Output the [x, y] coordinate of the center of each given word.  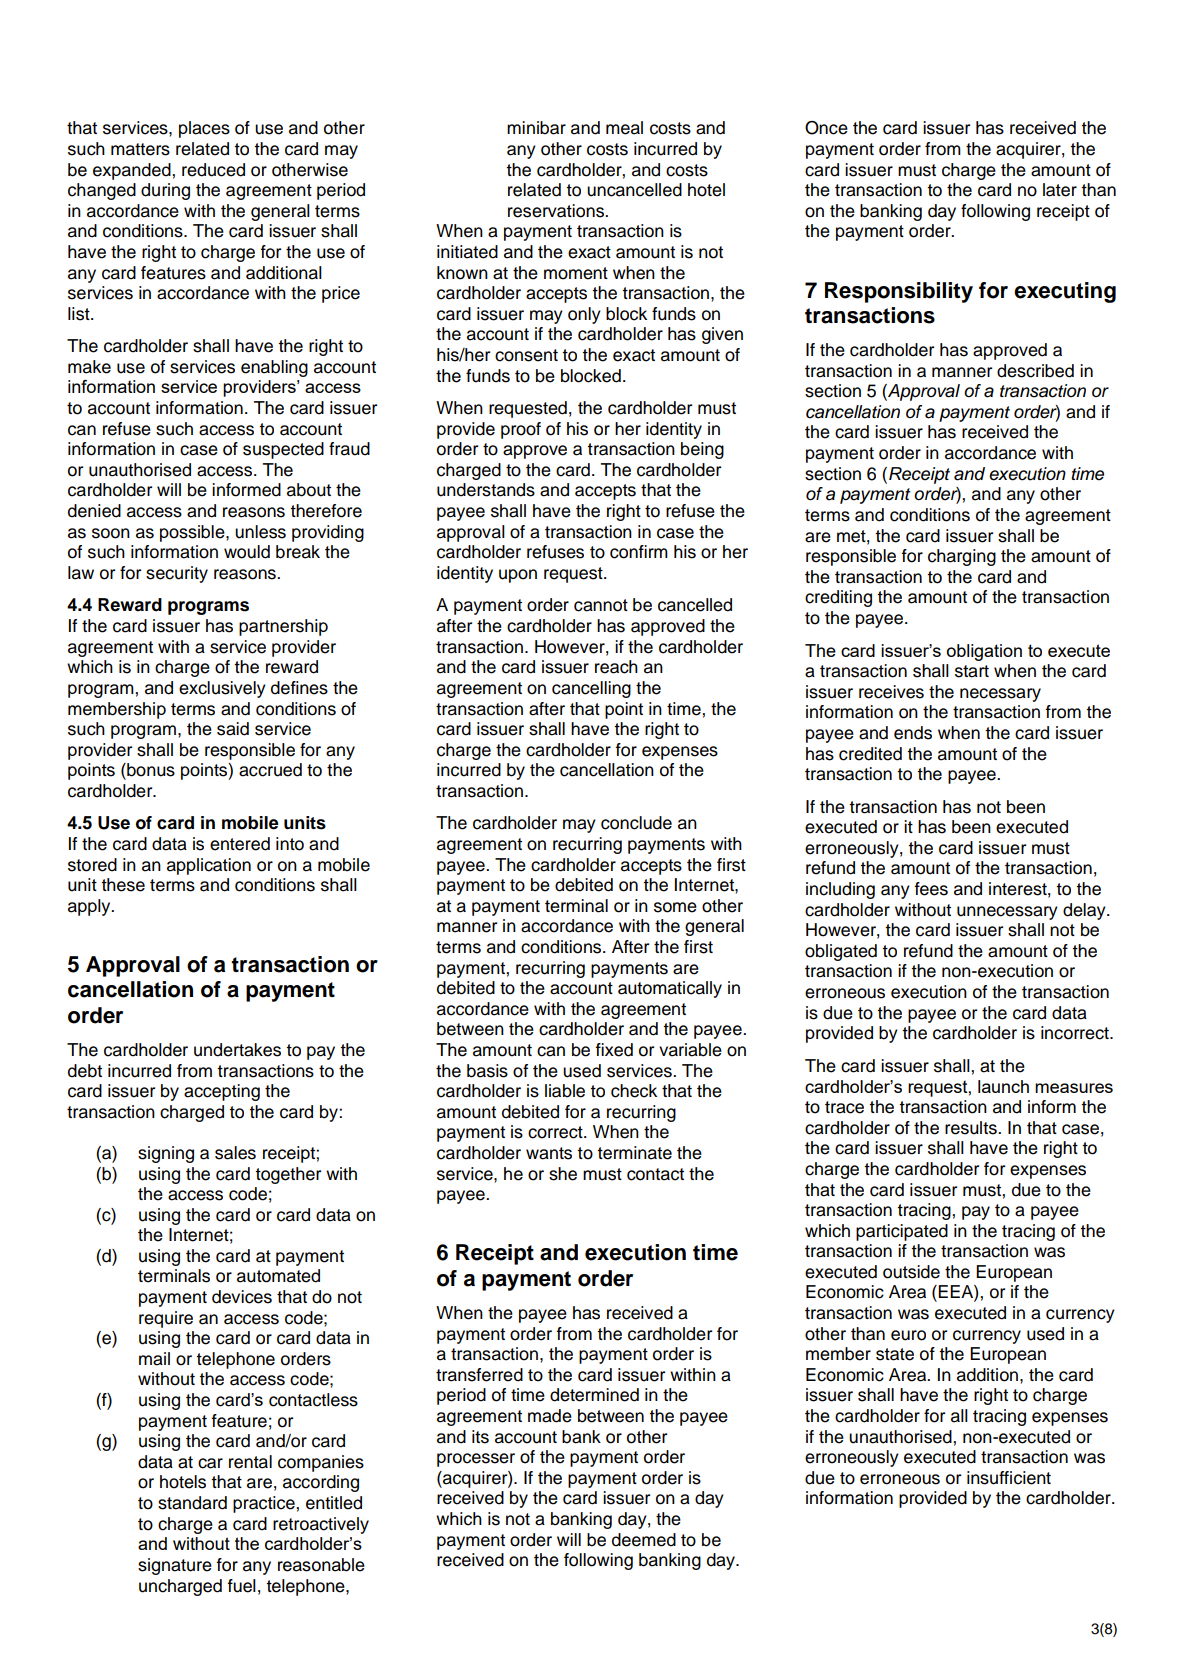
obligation [984, 652]
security [177, 574]
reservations [557, 211]
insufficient [1009, 1478]
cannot [601, 605]
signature [175, 1566]
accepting [222, 1092]
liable [565, 1091]
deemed [644, 1540]
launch [1003, 1086]
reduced [213, 170]
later [1060, 190]
